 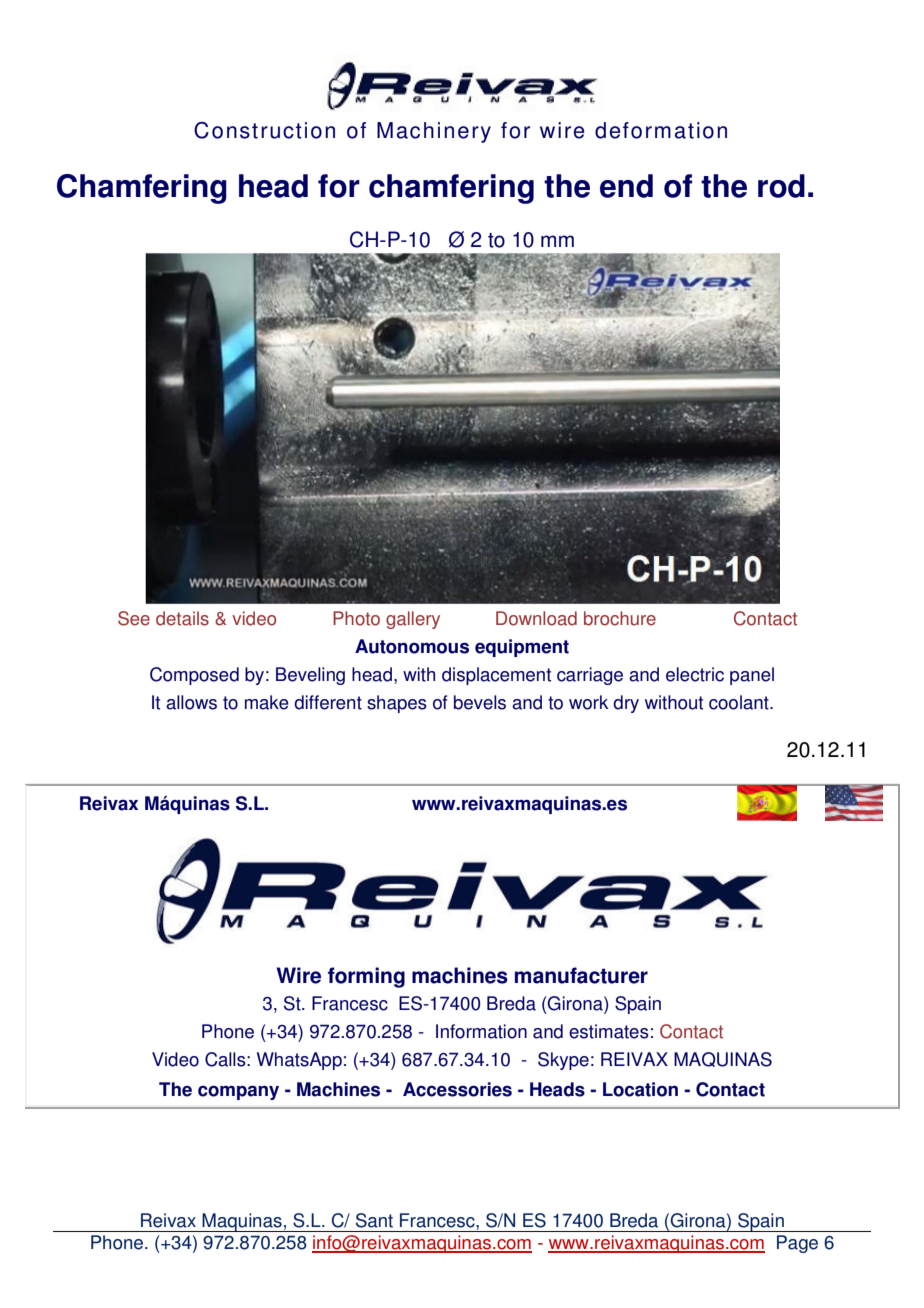 I want to click on company, so click(x=238, y=1092).
